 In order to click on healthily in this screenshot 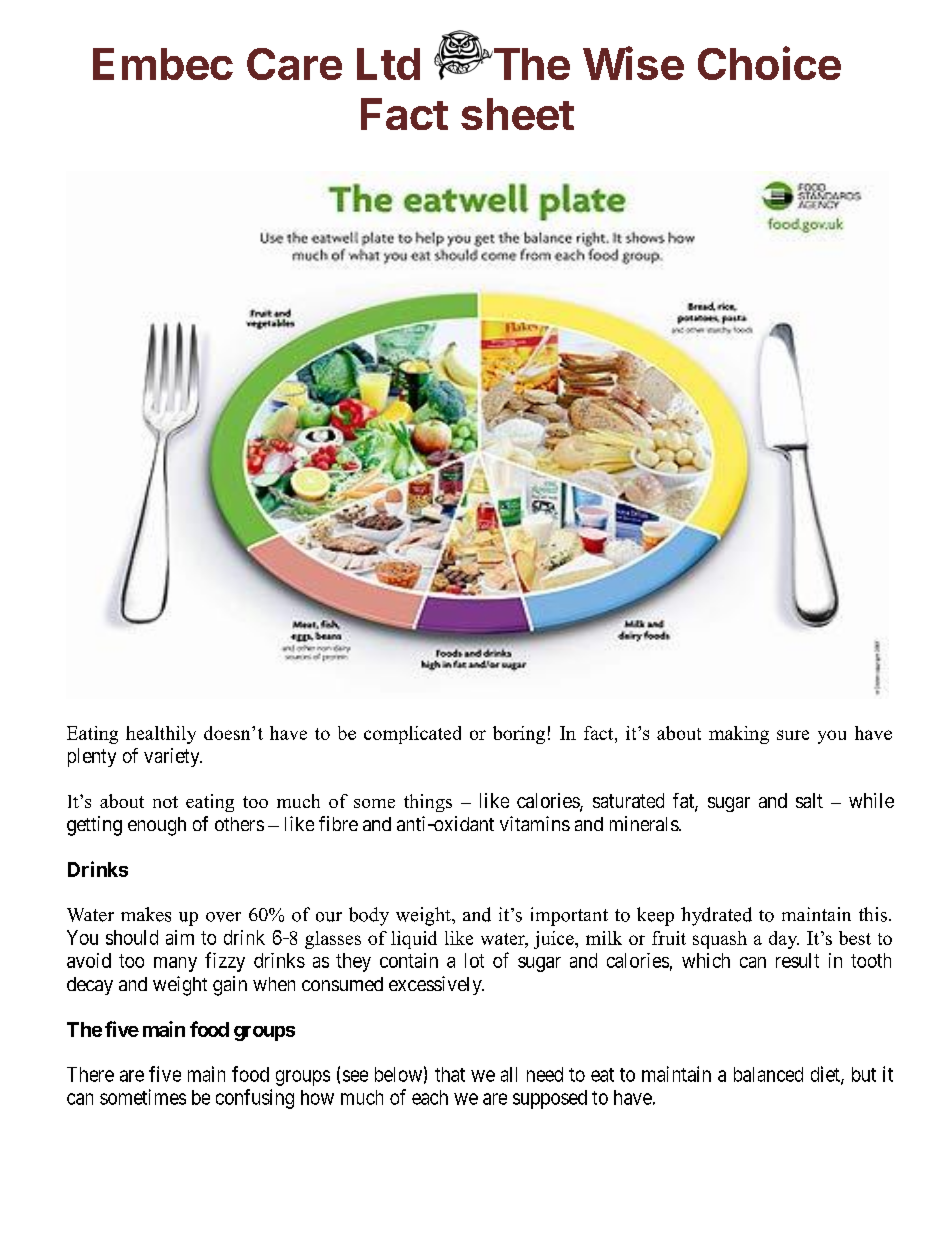, I will do `click(161, 735)`.
